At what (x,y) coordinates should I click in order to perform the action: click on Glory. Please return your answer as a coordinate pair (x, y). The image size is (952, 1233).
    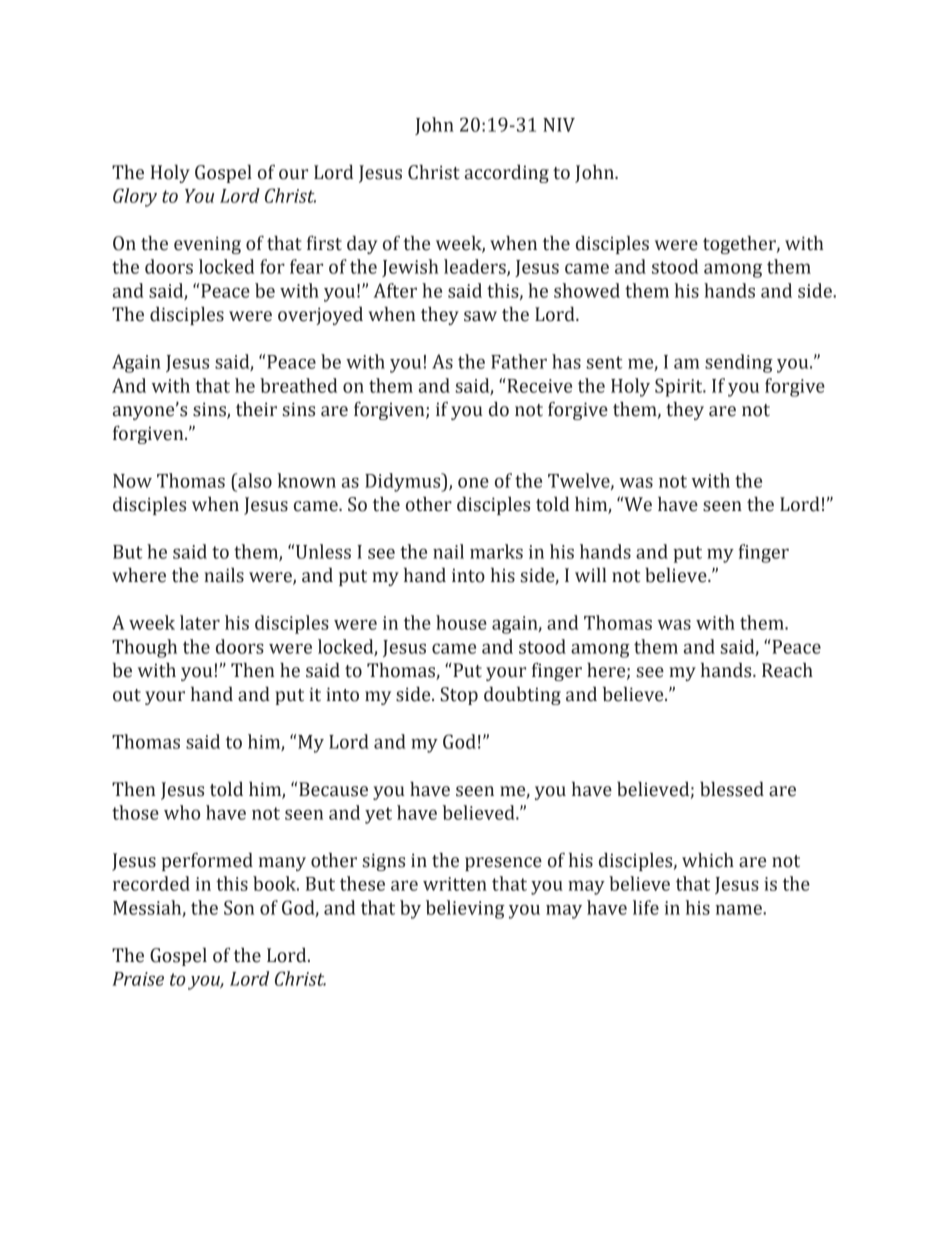
    Looking at the image, I should click on (135, 197).
